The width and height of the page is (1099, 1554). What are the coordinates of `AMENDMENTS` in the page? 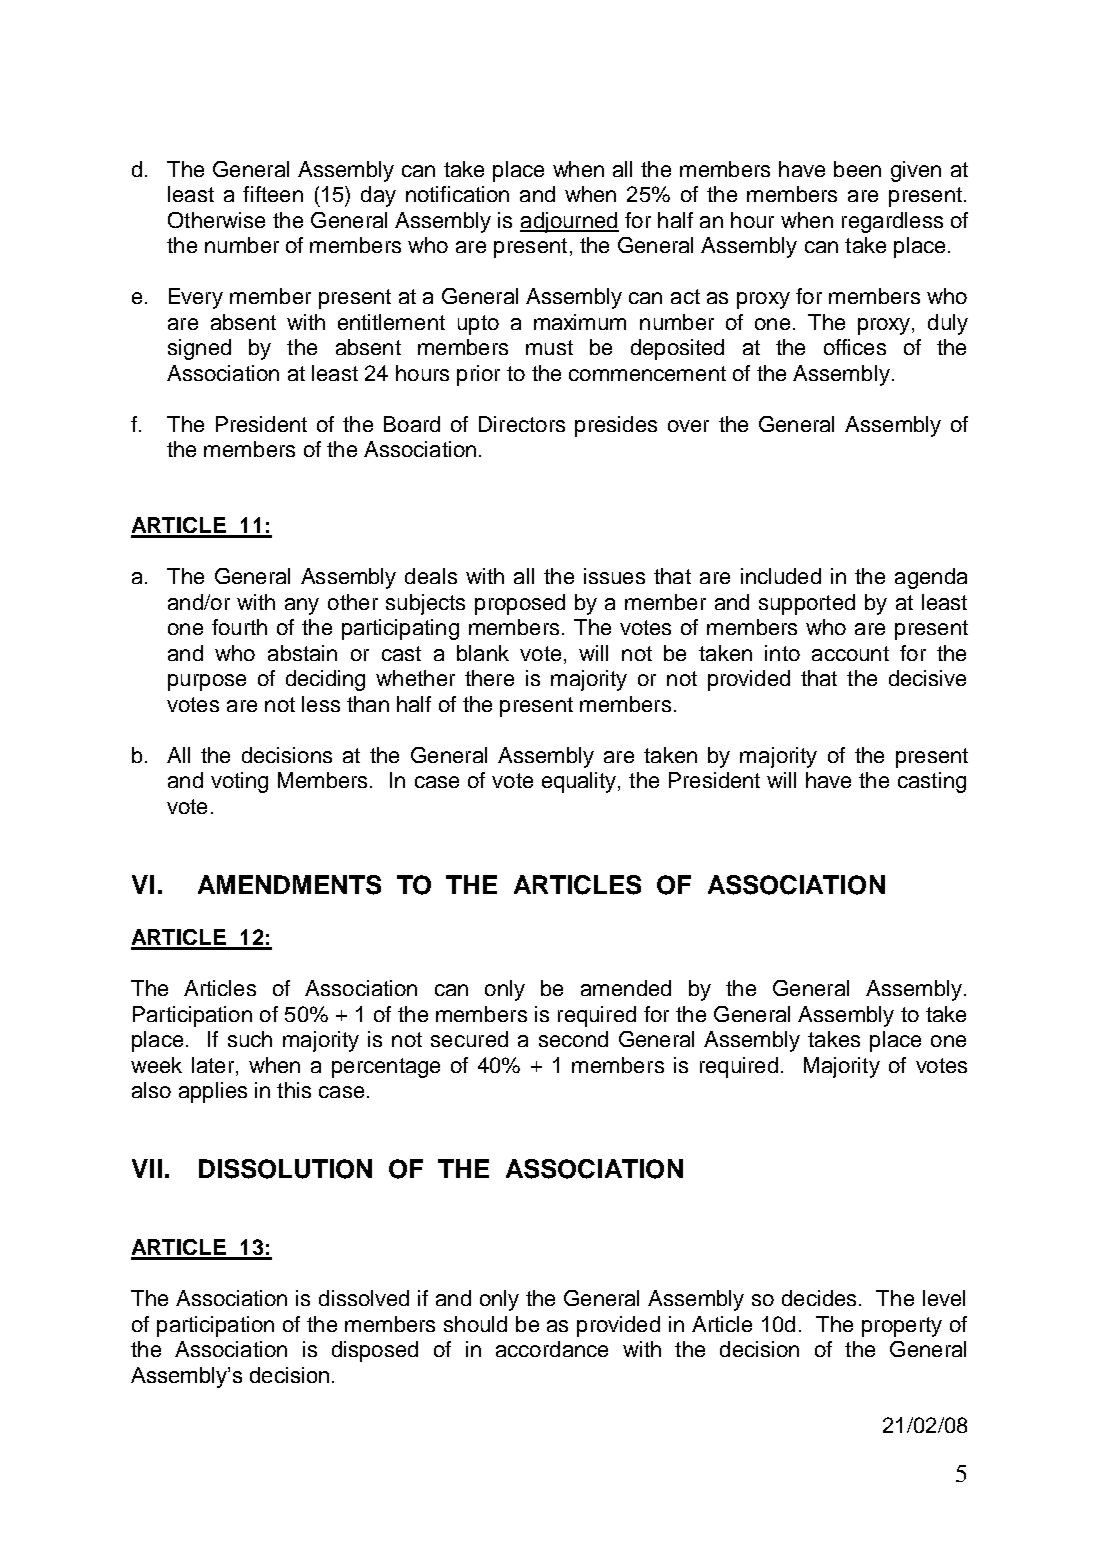 It's located at (289, 885).
